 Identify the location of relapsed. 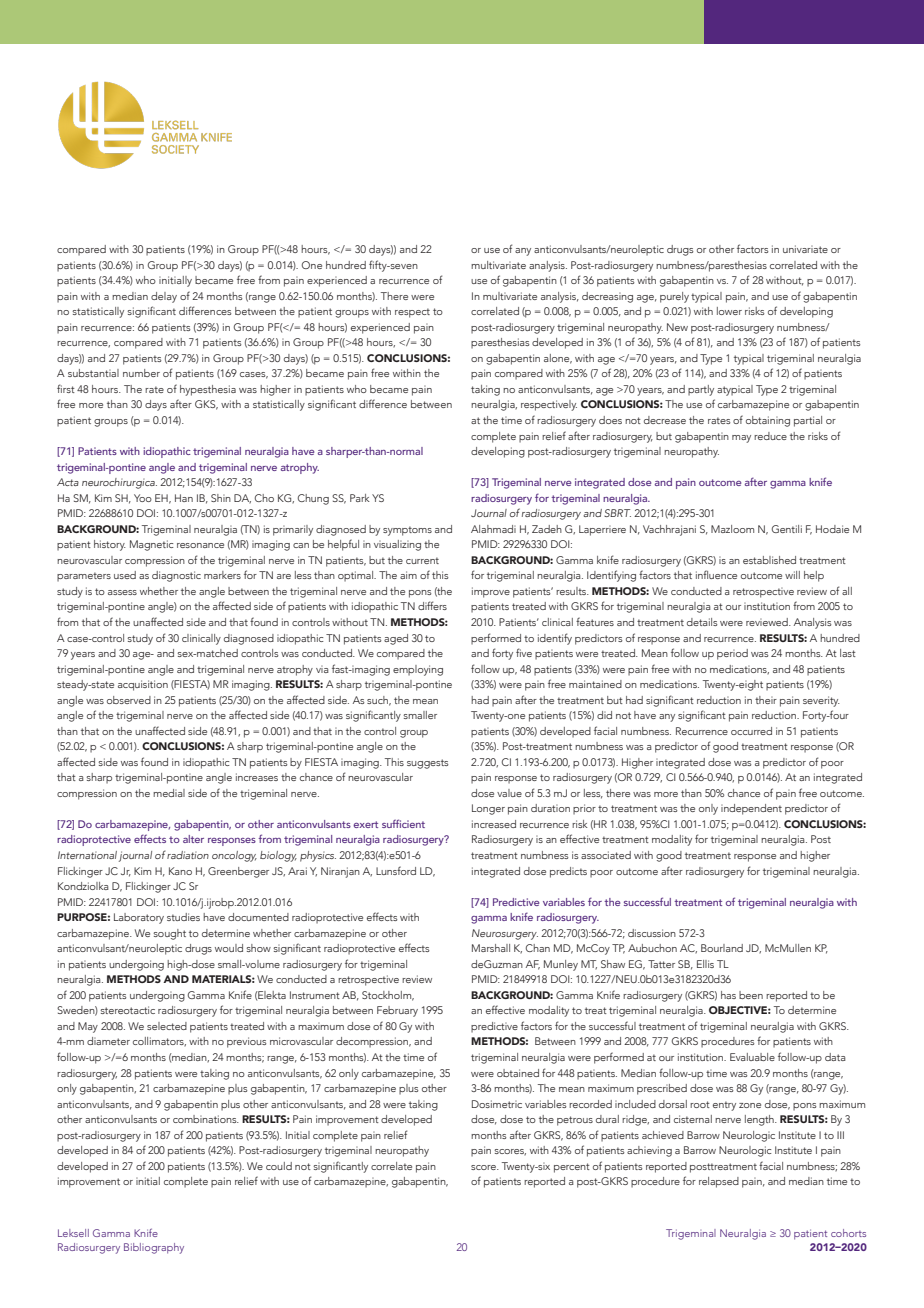
(719, 1182).
